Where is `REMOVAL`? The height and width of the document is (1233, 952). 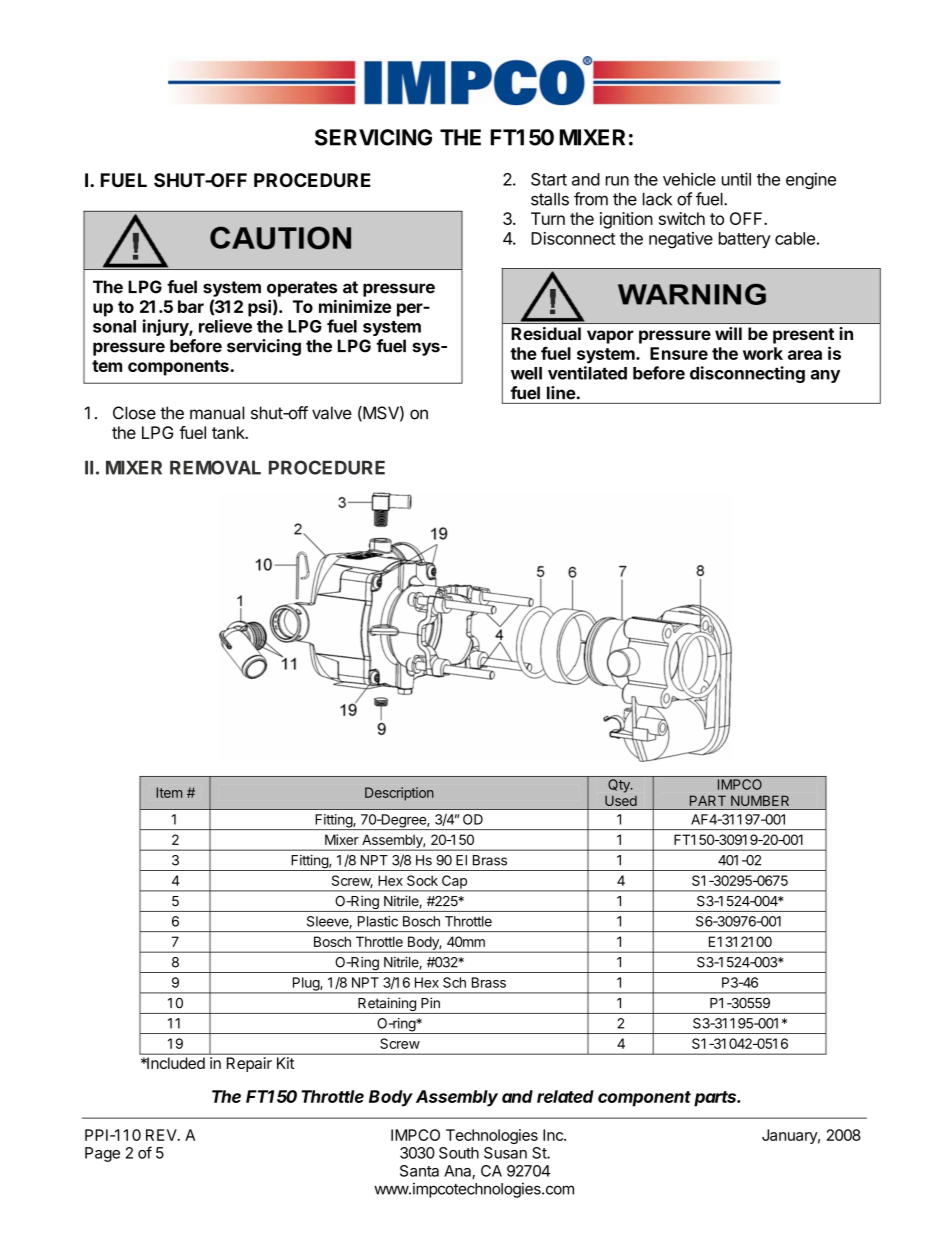 REMOVAL is located at coordinates (215, 467).
